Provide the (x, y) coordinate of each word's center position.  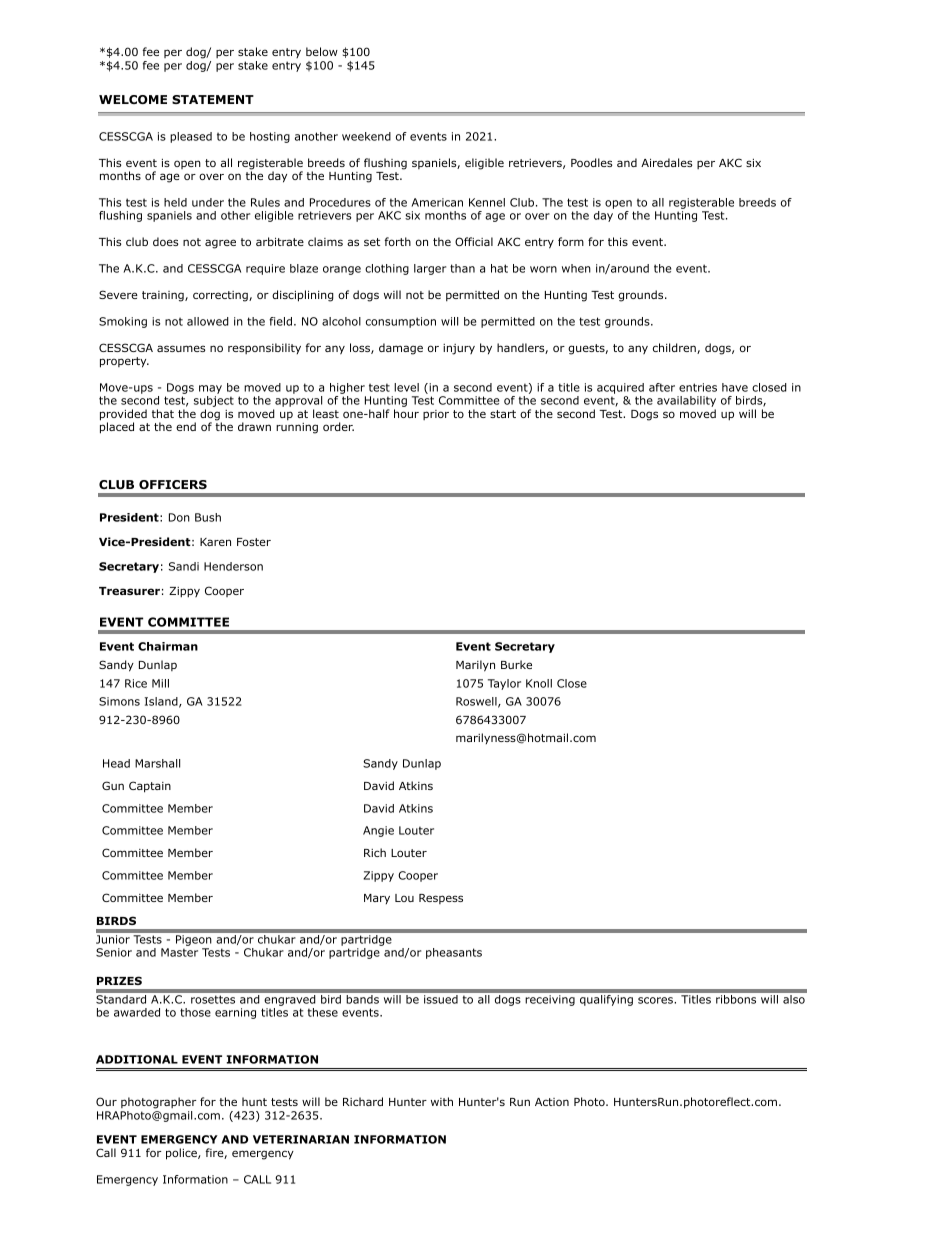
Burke (516, 664)
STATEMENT (213, 99)
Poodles (591, 162)
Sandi (184, 566)
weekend (366, 136)
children (675, 348)
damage (401, 349)
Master (179, 952)
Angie (378, 831)
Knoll (539, 683)
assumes (181, 348)
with (442, 1101)
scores (656, 1000)
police (182, 1154)
